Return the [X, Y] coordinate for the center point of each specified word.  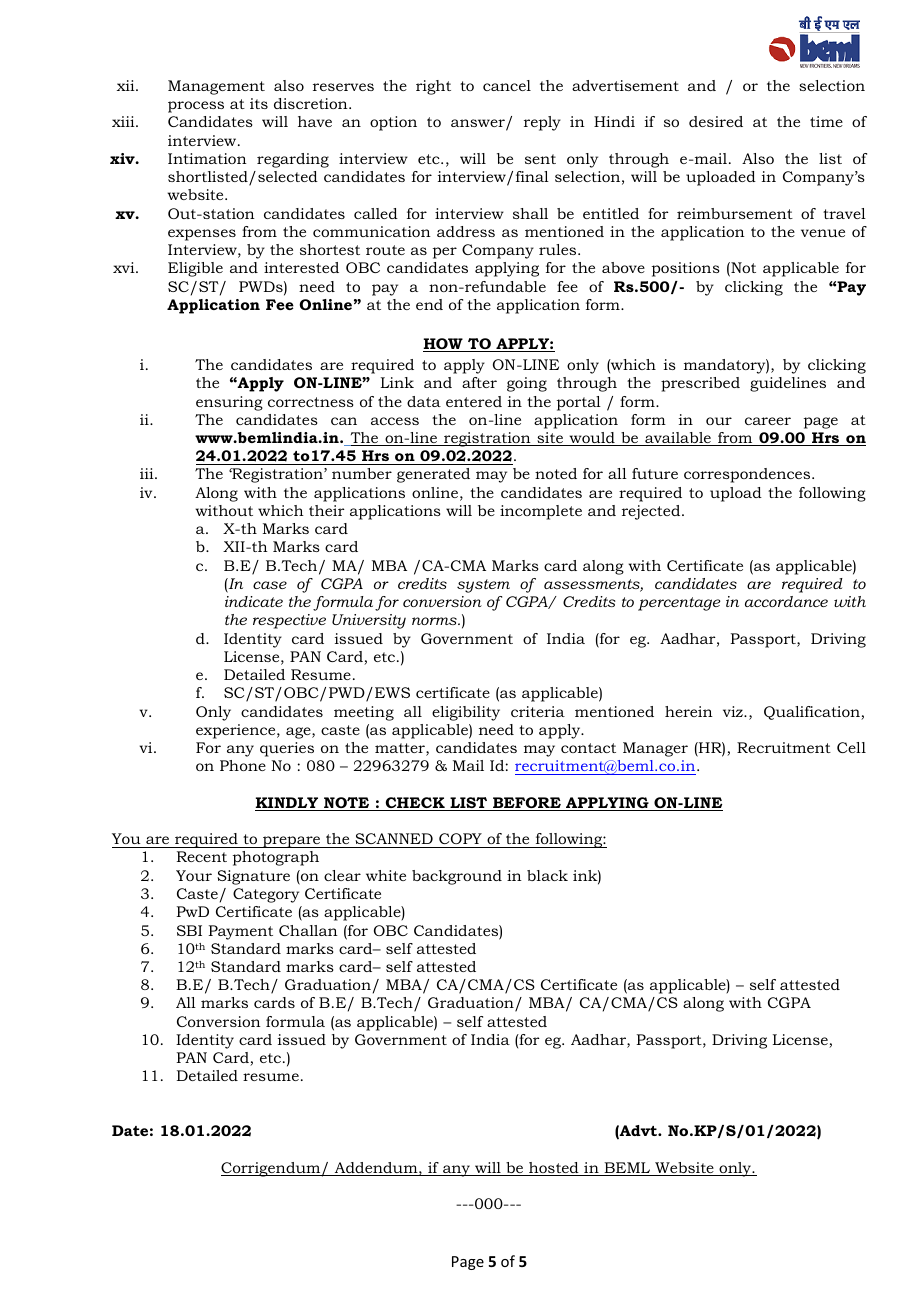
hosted [554, 1169]
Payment [240, 932]
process [196, 107]
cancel [507, 85]
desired [716, 121]
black [547, 875]
